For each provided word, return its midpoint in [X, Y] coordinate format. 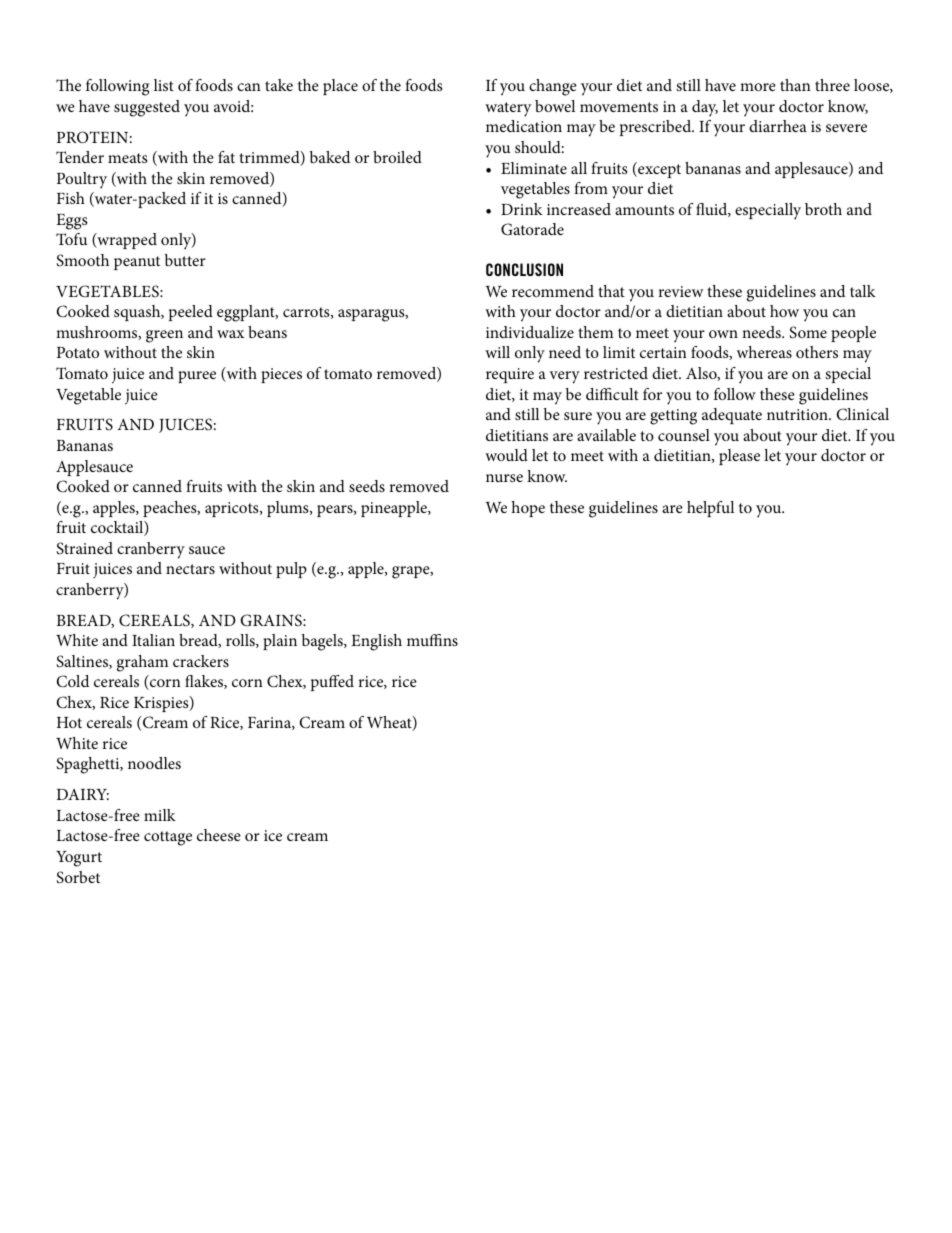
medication [524, 126]
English [376, 642]
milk [160, 815]
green [164, 336]
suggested [147, 108]
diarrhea [778, 126]
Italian [153, 640]
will [497, 352]
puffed [332, 683]
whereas [764, 352]
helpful [710, 509]
